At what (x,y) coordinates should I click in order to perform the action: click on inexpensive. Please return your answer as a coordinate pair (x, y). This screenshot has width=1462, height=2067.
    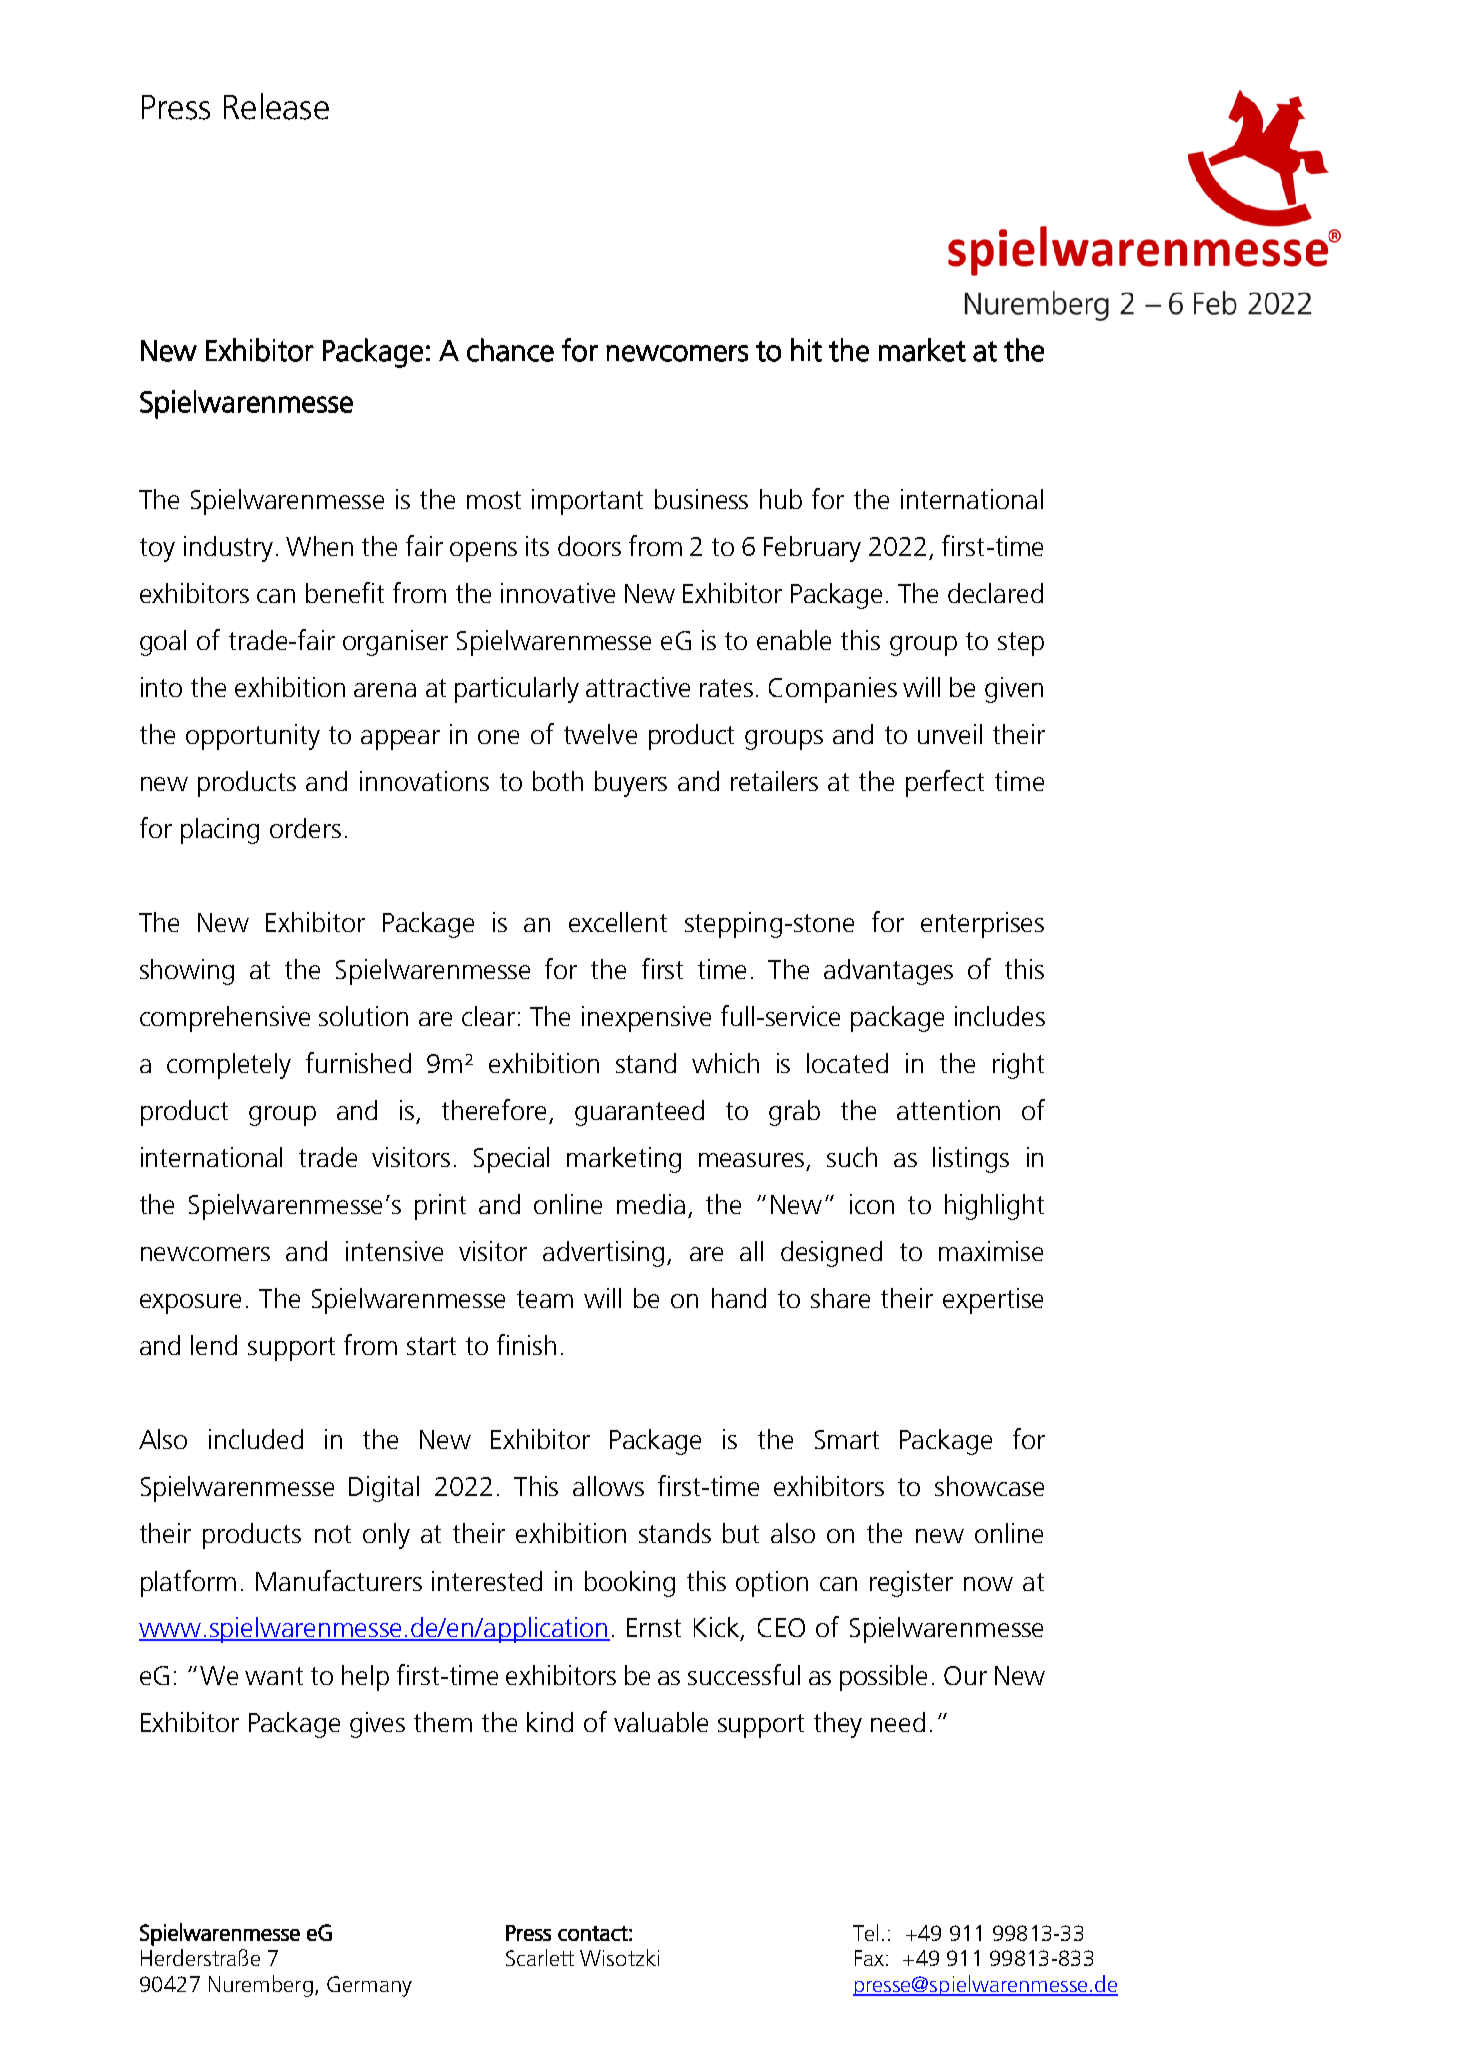
    Looking at the image, I should click on (646, 1019).
